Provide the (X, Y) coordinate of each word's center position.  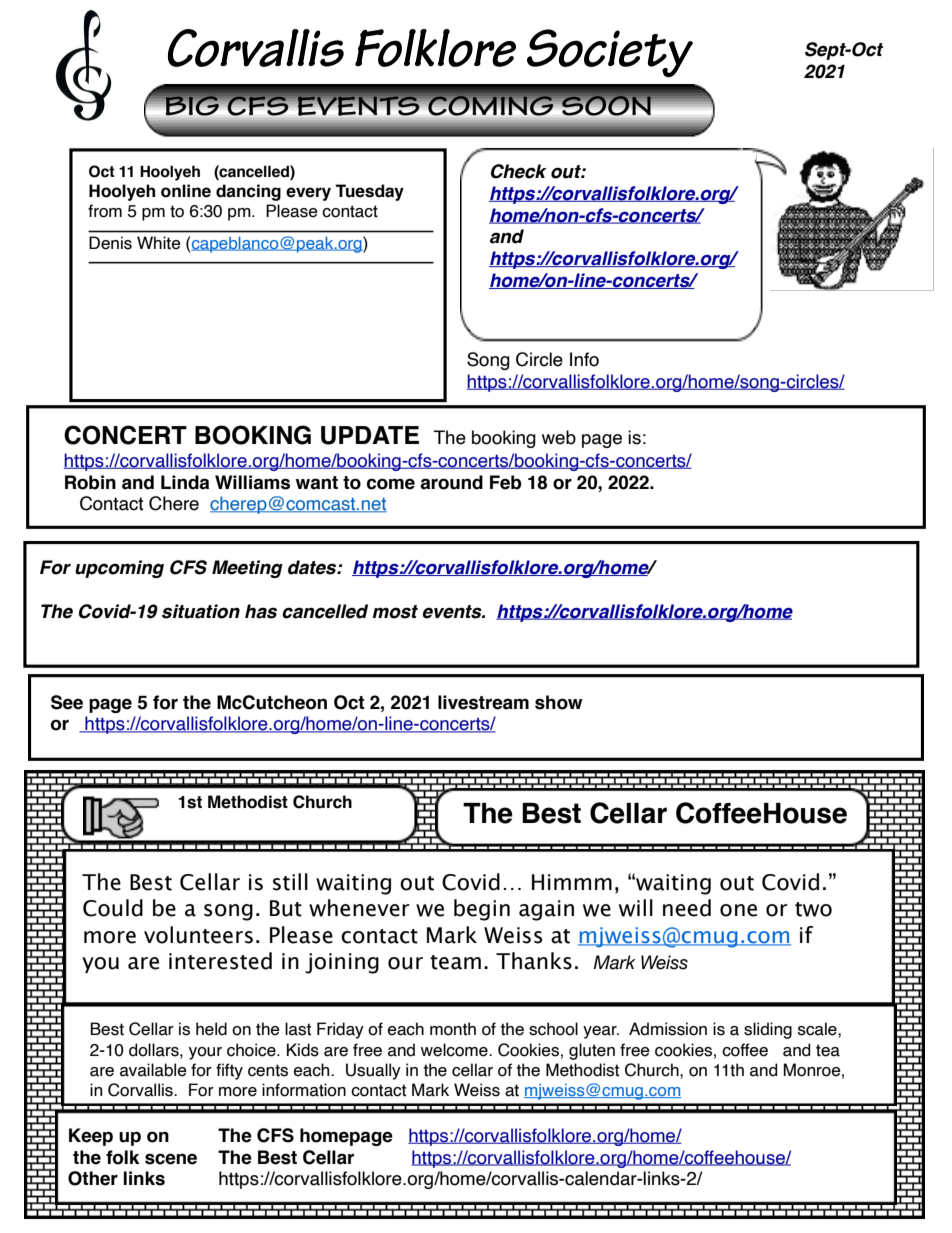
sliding (768, 1030)
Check (519, 171)
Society (610, 53)
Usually (373, 1071)
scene (171, 1159)
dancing (248, 192)
